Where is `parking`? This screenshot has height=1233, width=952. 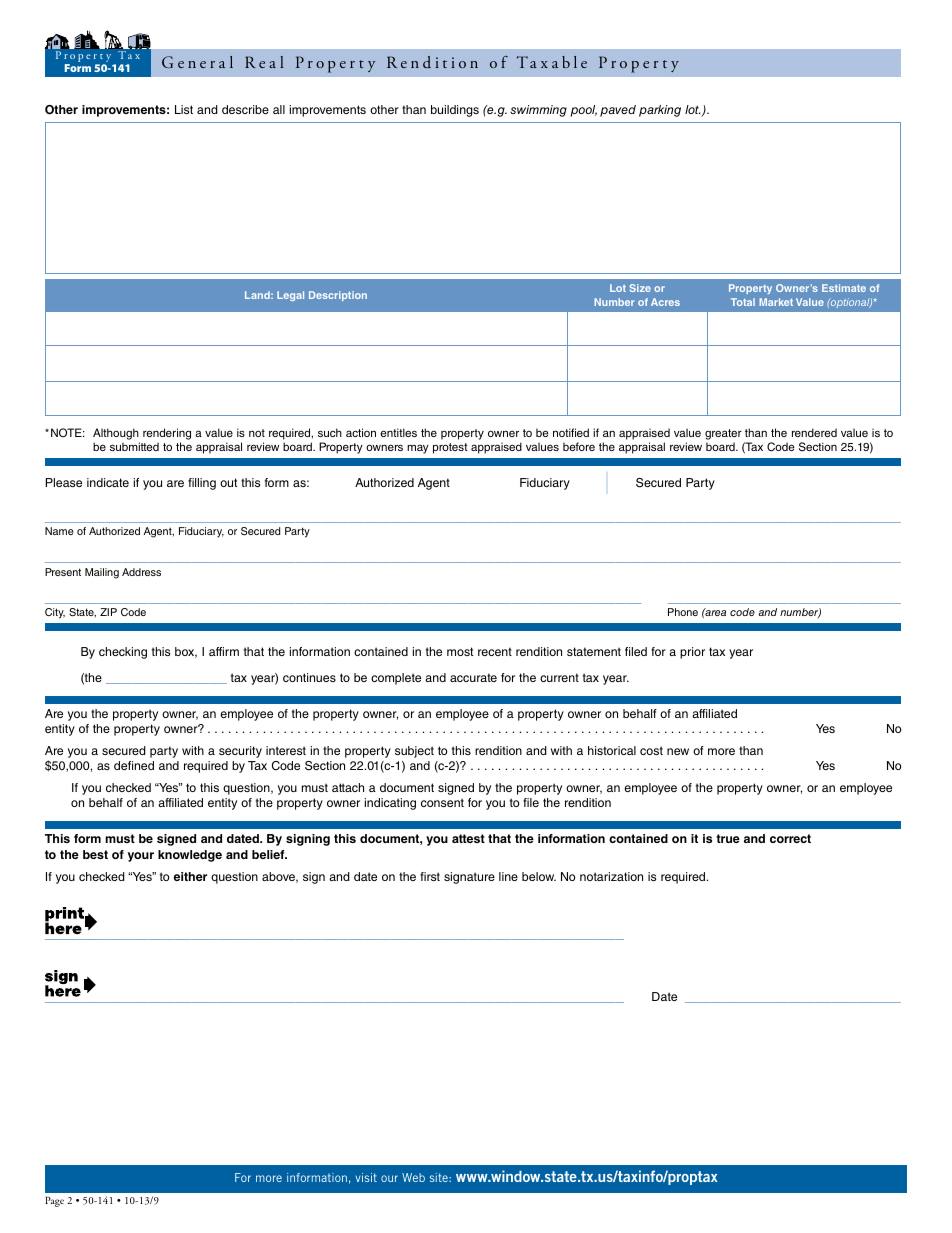
parking is located at coordinates (660, 111).
